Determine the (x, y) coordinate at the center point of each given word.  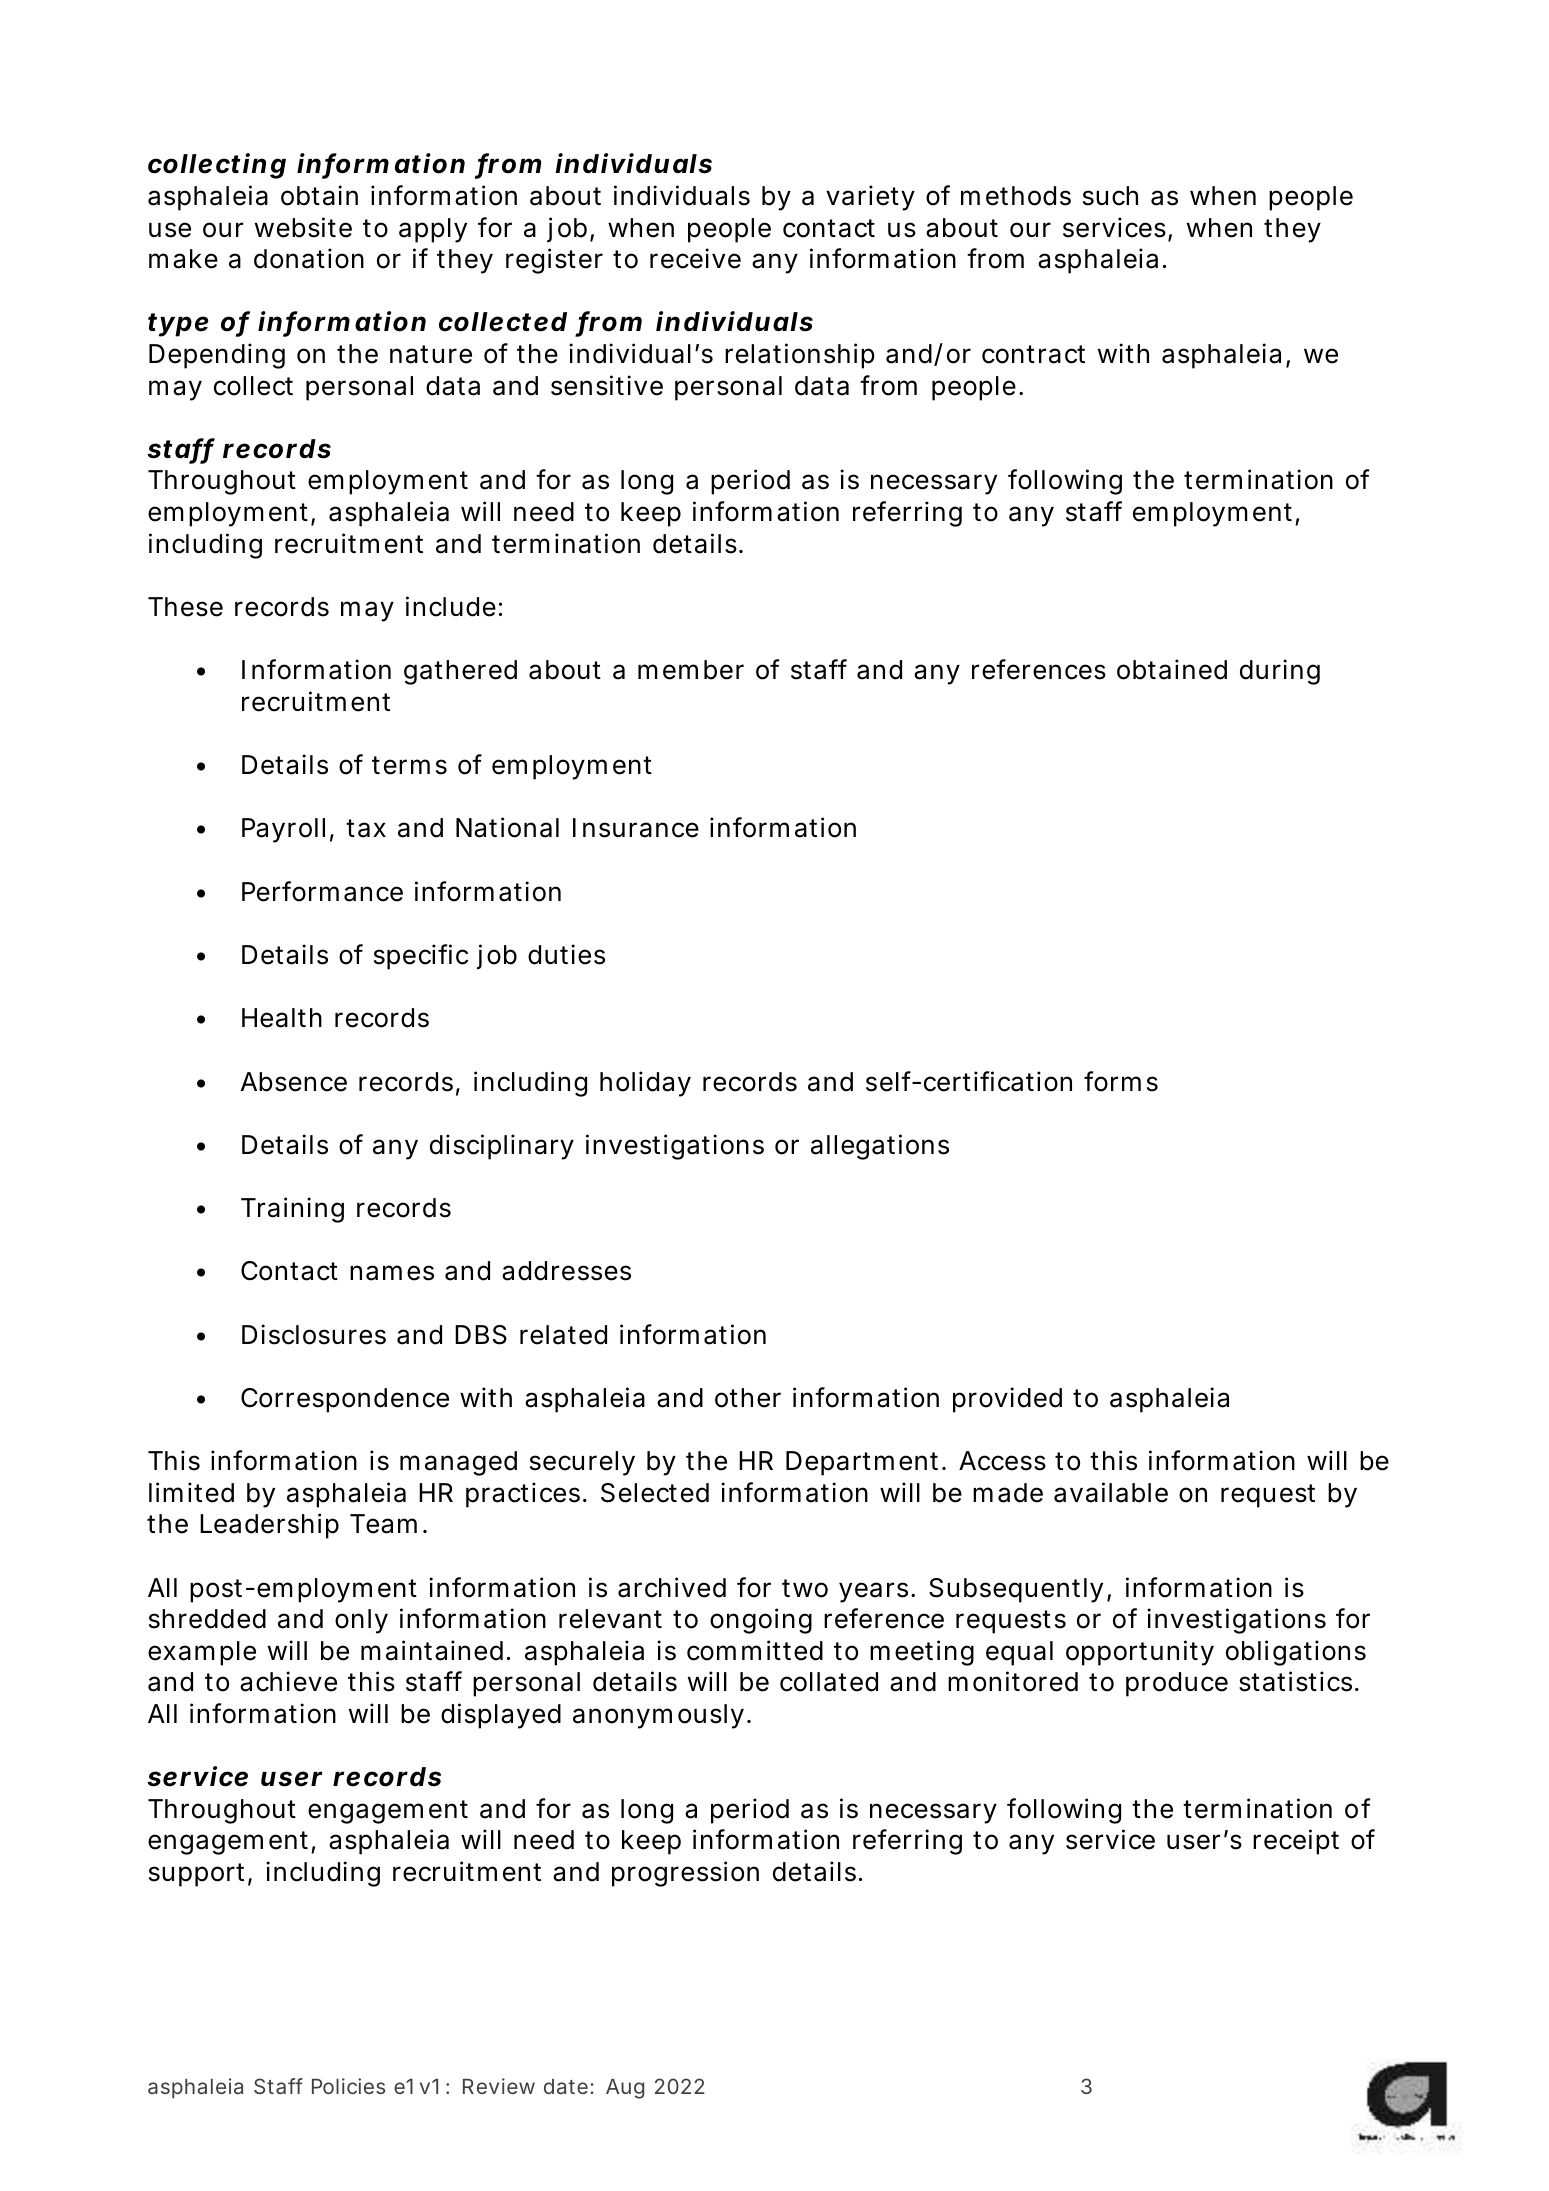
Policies (348, 2086)
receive (695, 258)
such (1110, 196)
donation (309, 258)
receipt (1296, 1842)
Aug (625, 2089)
